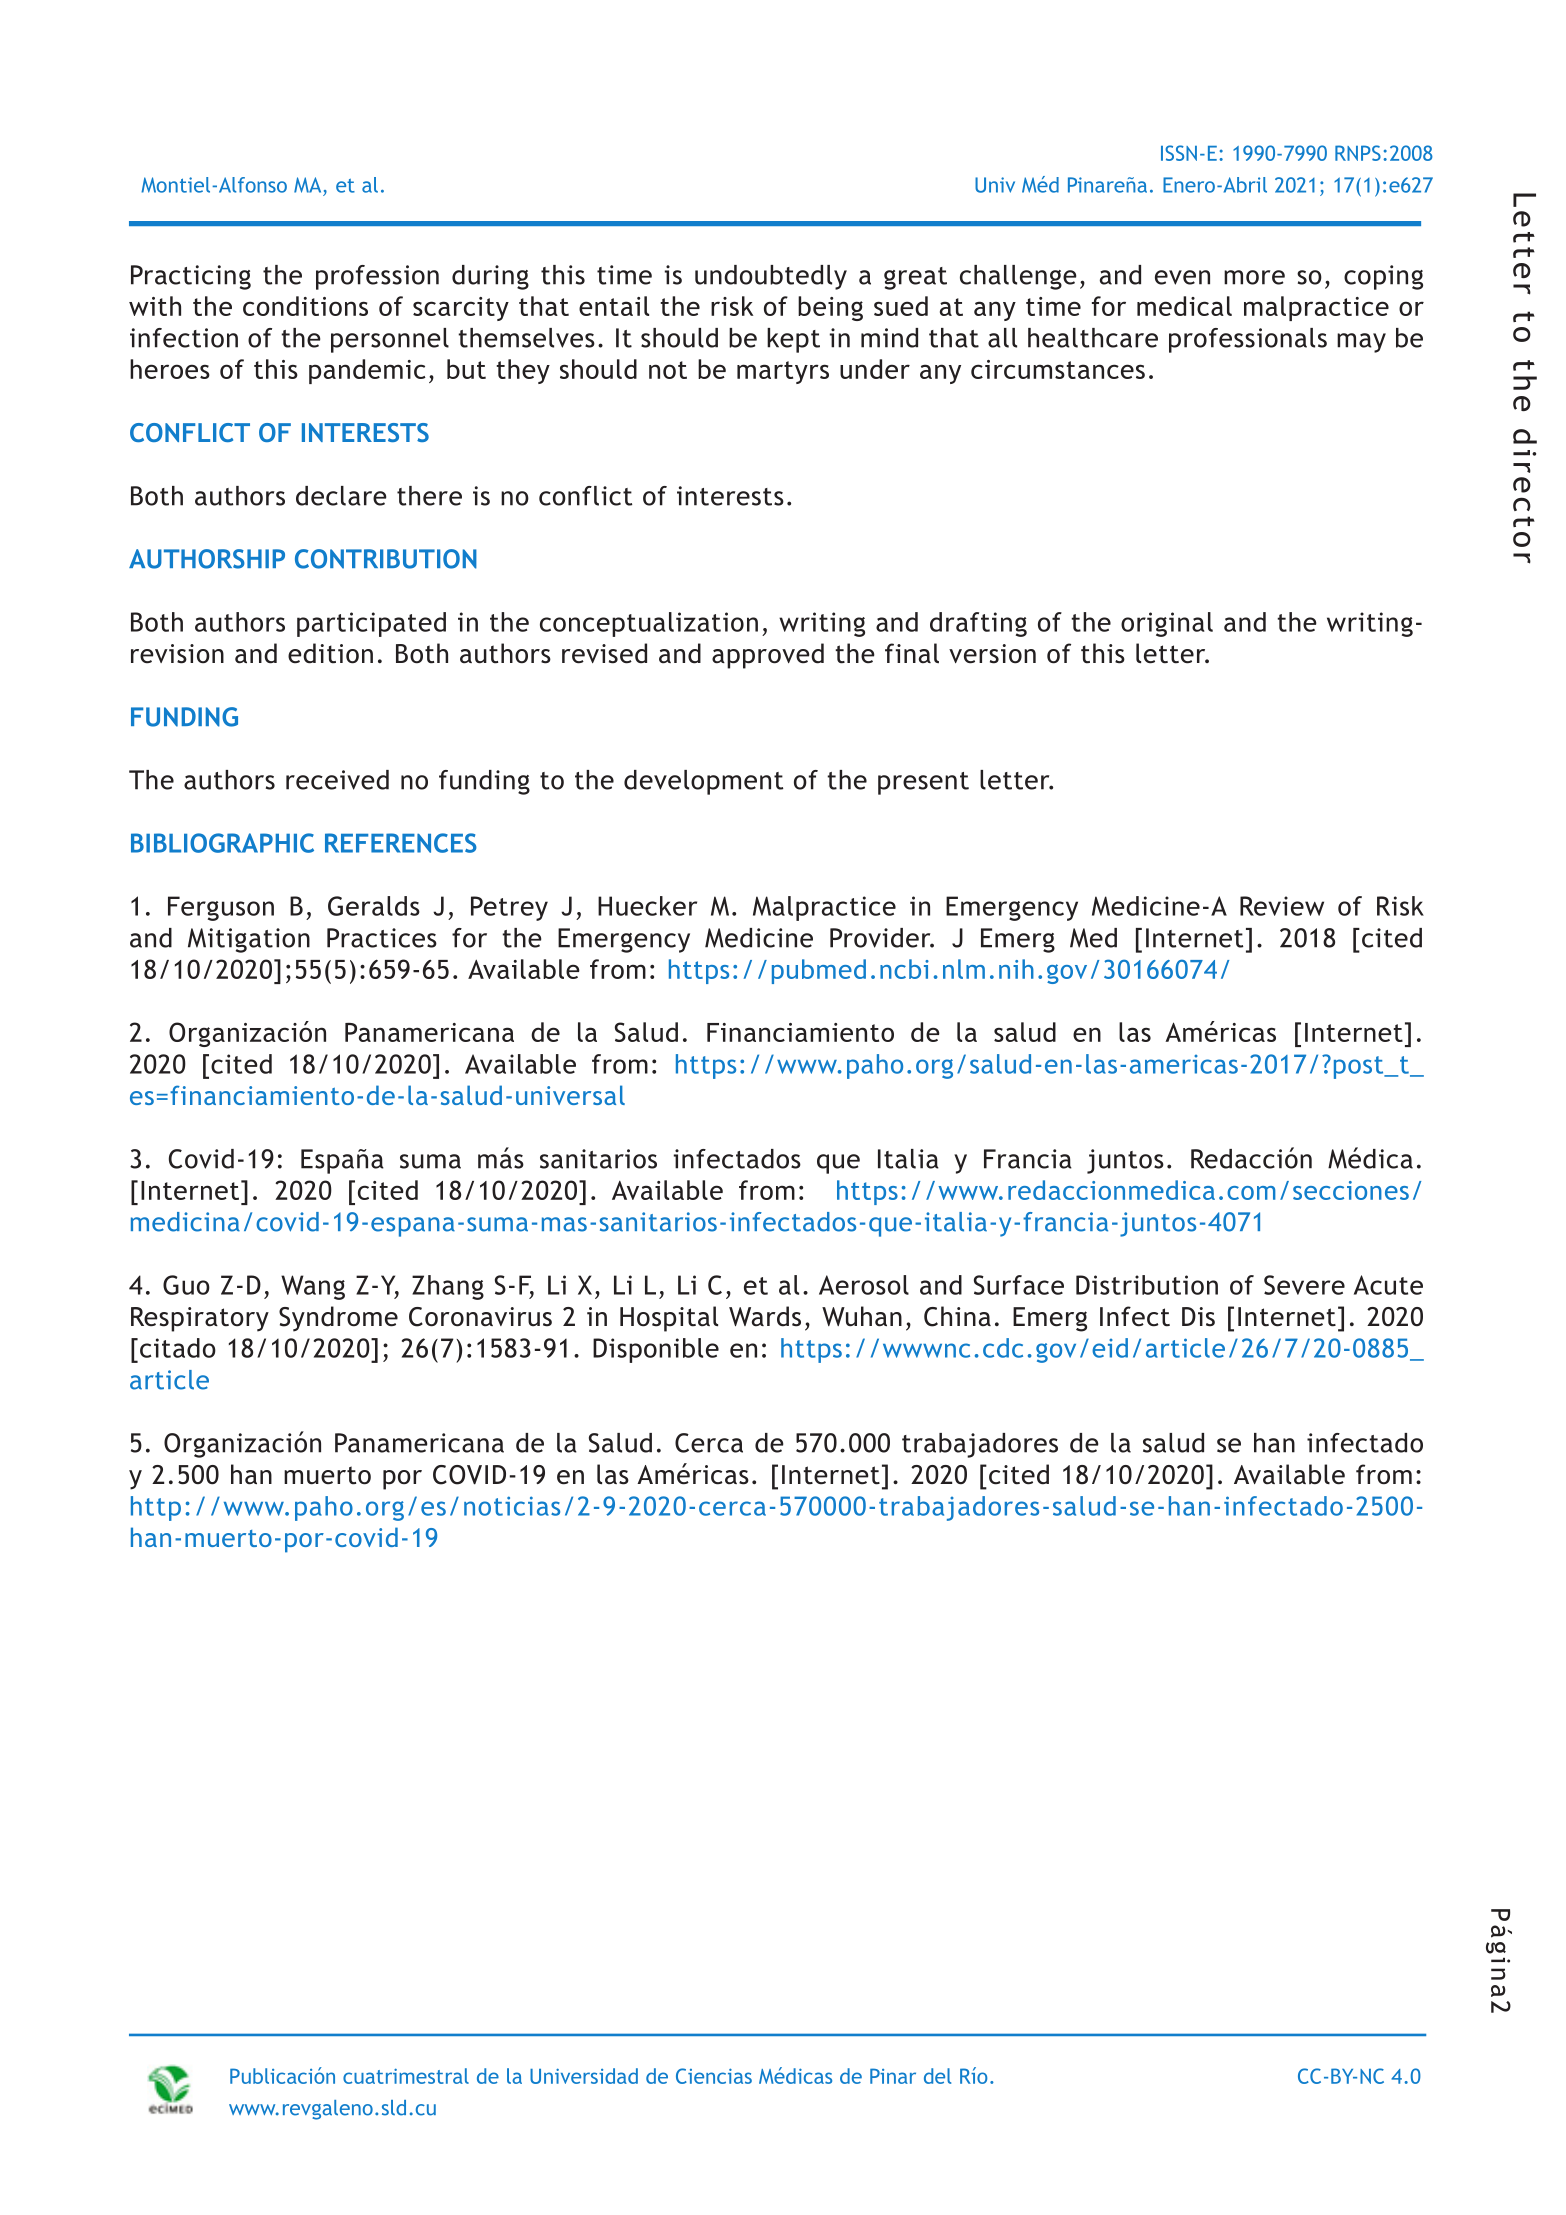 The height and width of the screenshot is (2215, 1566). I want to click on edition, so click(330, 653).
